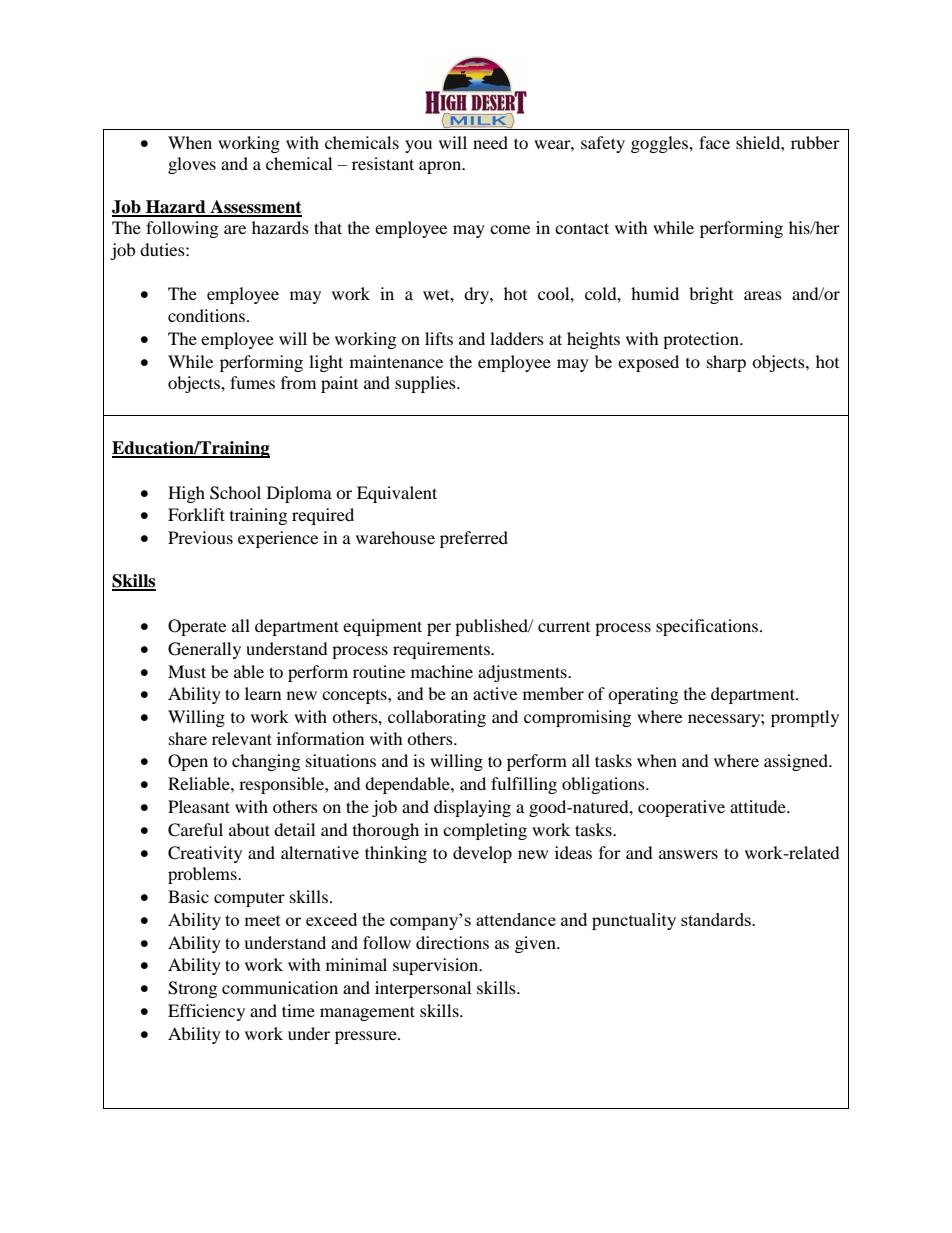 This screenshot has height=1233, width=952. Describe the element at coordinates (490, 142) in the screenshot. I see `need` at that location.
